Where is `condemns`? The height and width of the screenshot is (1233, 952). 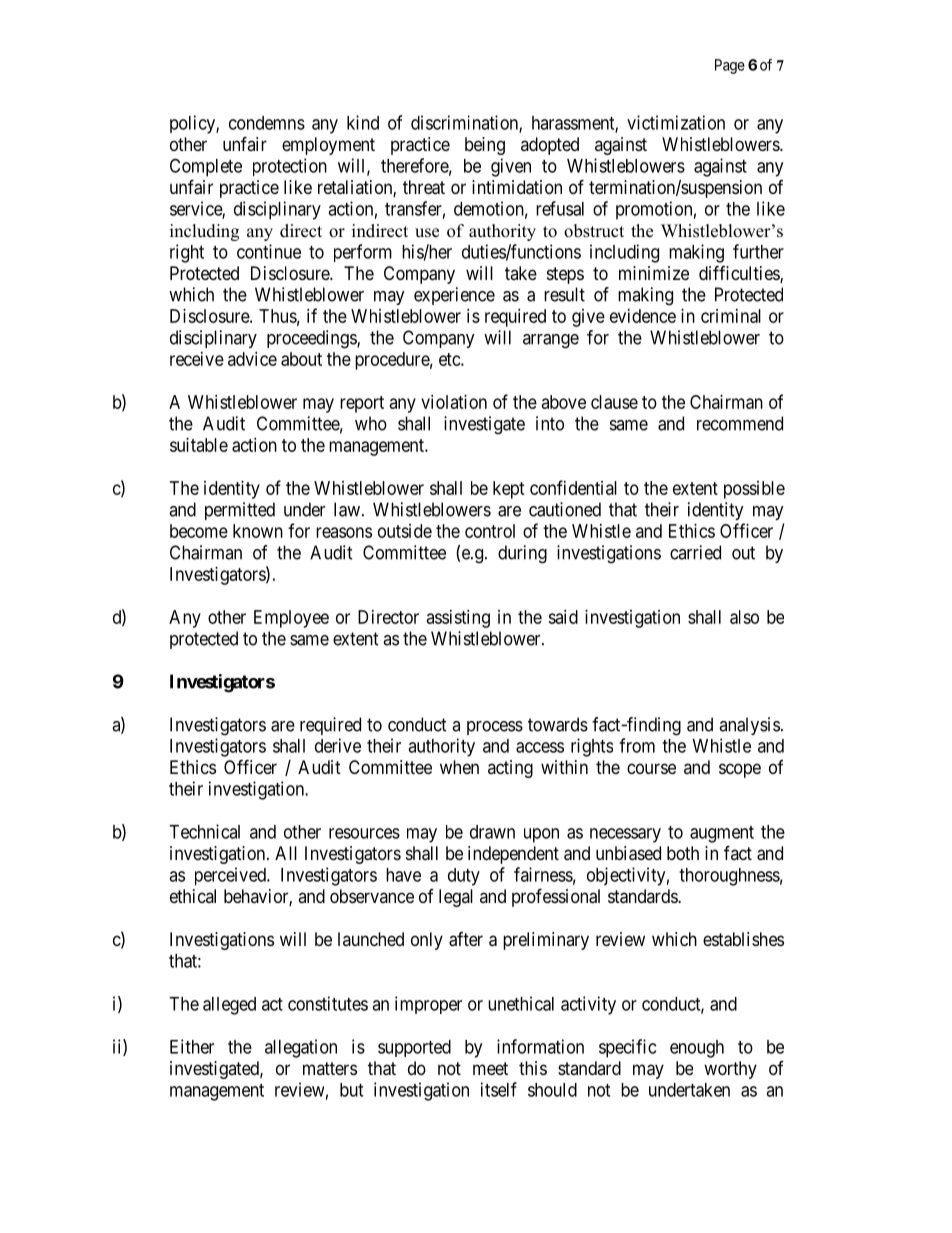 condemns is located at coordinates (267, 123).
